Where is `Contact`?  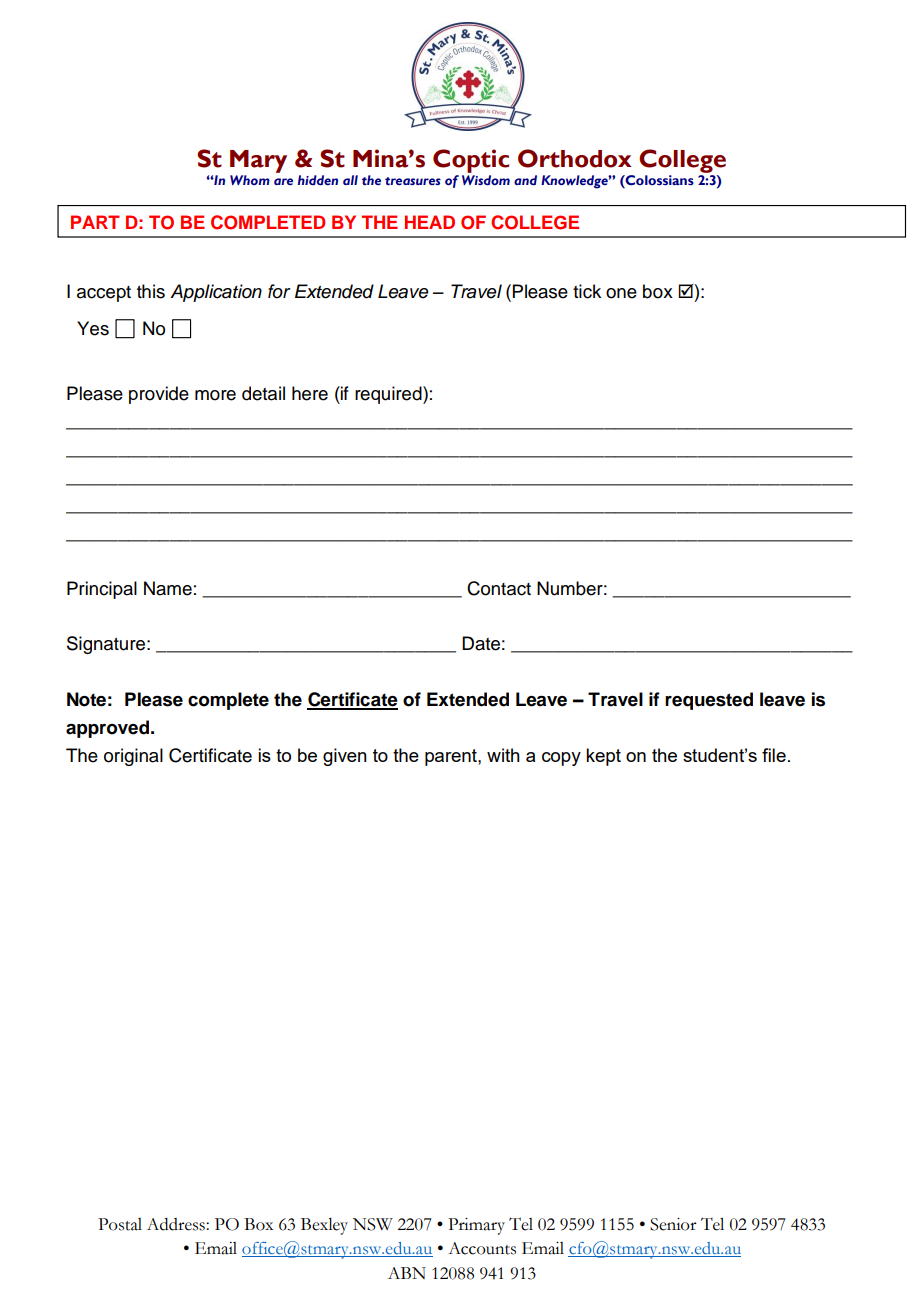 Contact is located at coordinates (499, 588).
